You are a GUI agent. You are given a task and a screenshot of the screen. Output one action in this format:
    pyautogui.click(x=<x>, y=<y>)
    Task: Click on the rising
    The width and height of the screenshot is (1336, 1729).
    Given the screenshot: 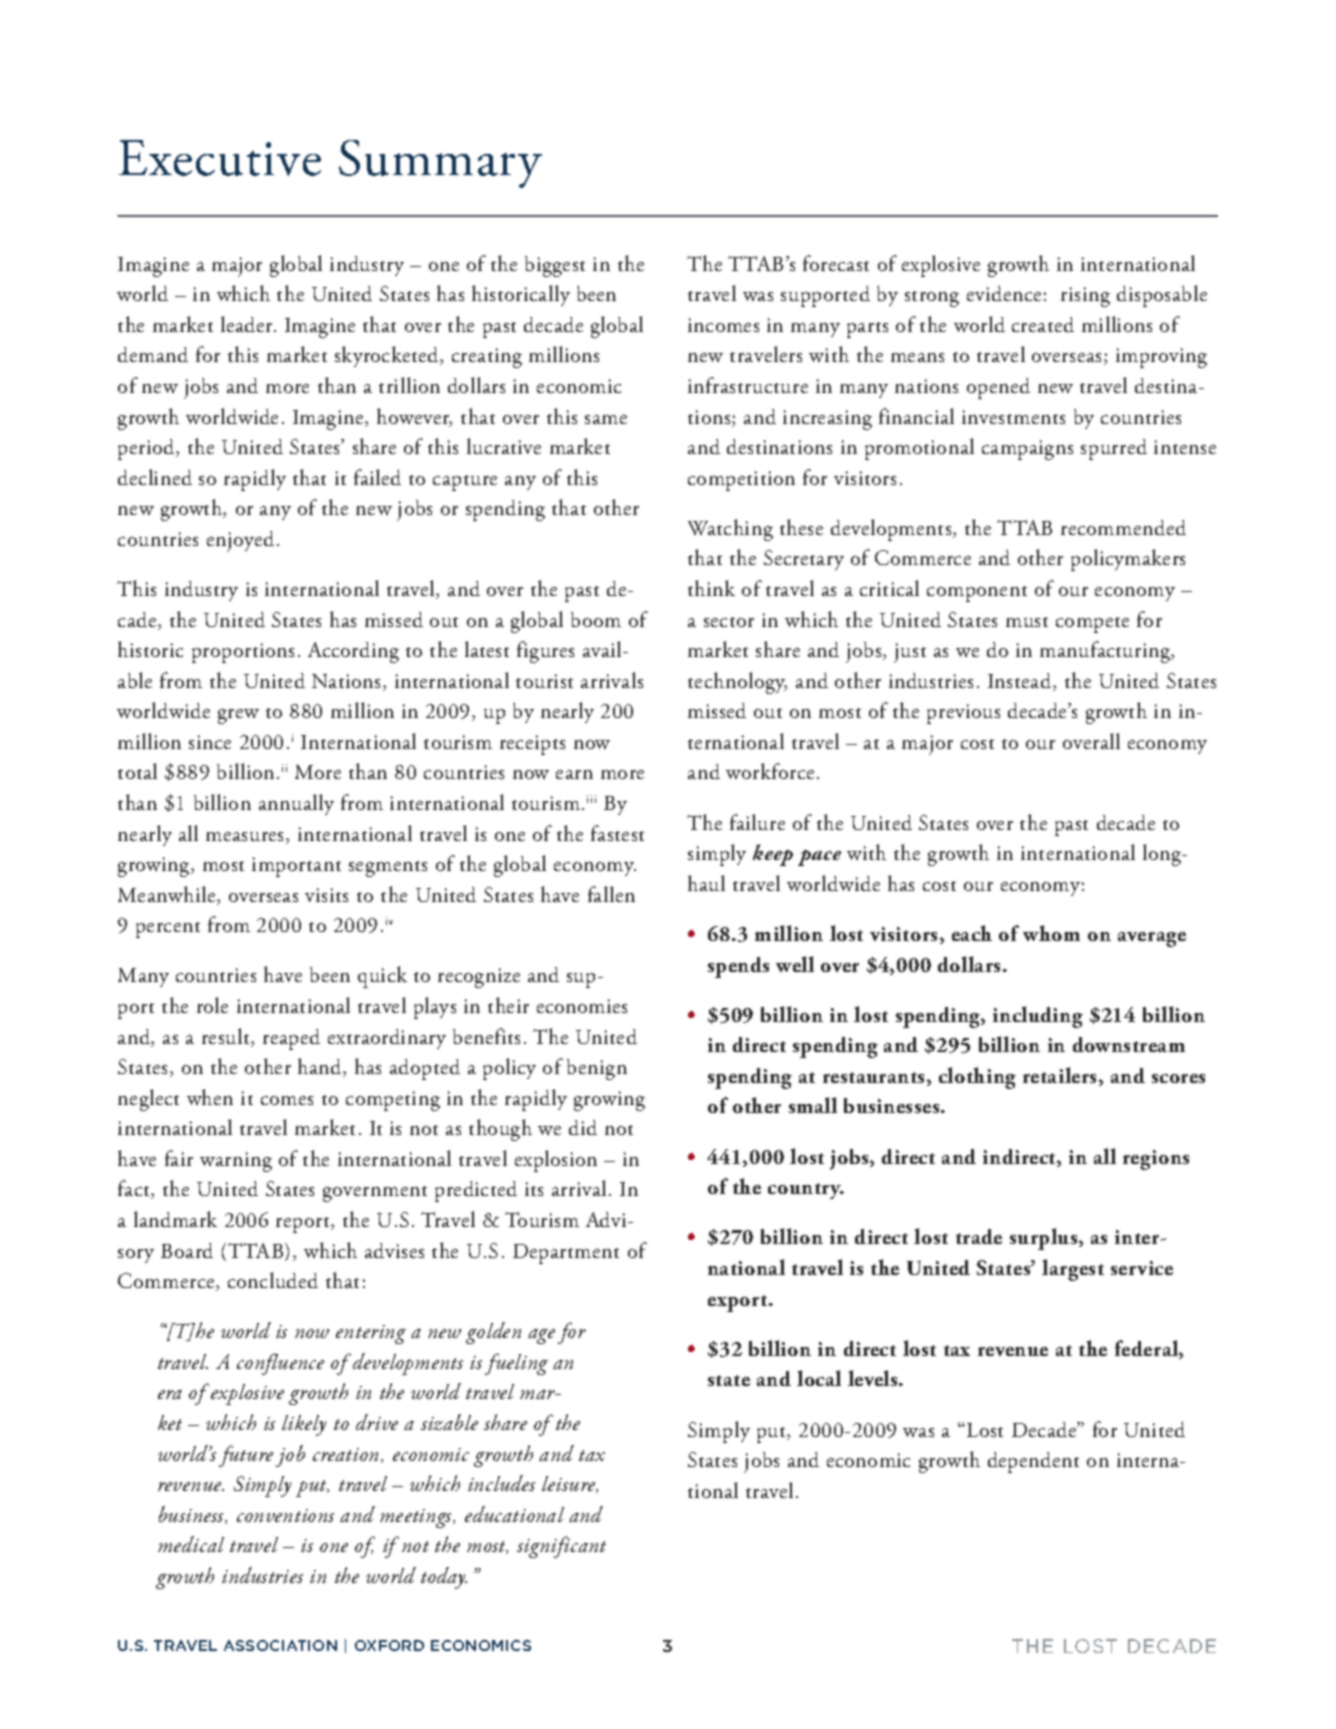 What is the action you would take?
    pyautogui.click(x=1085, y=297)
